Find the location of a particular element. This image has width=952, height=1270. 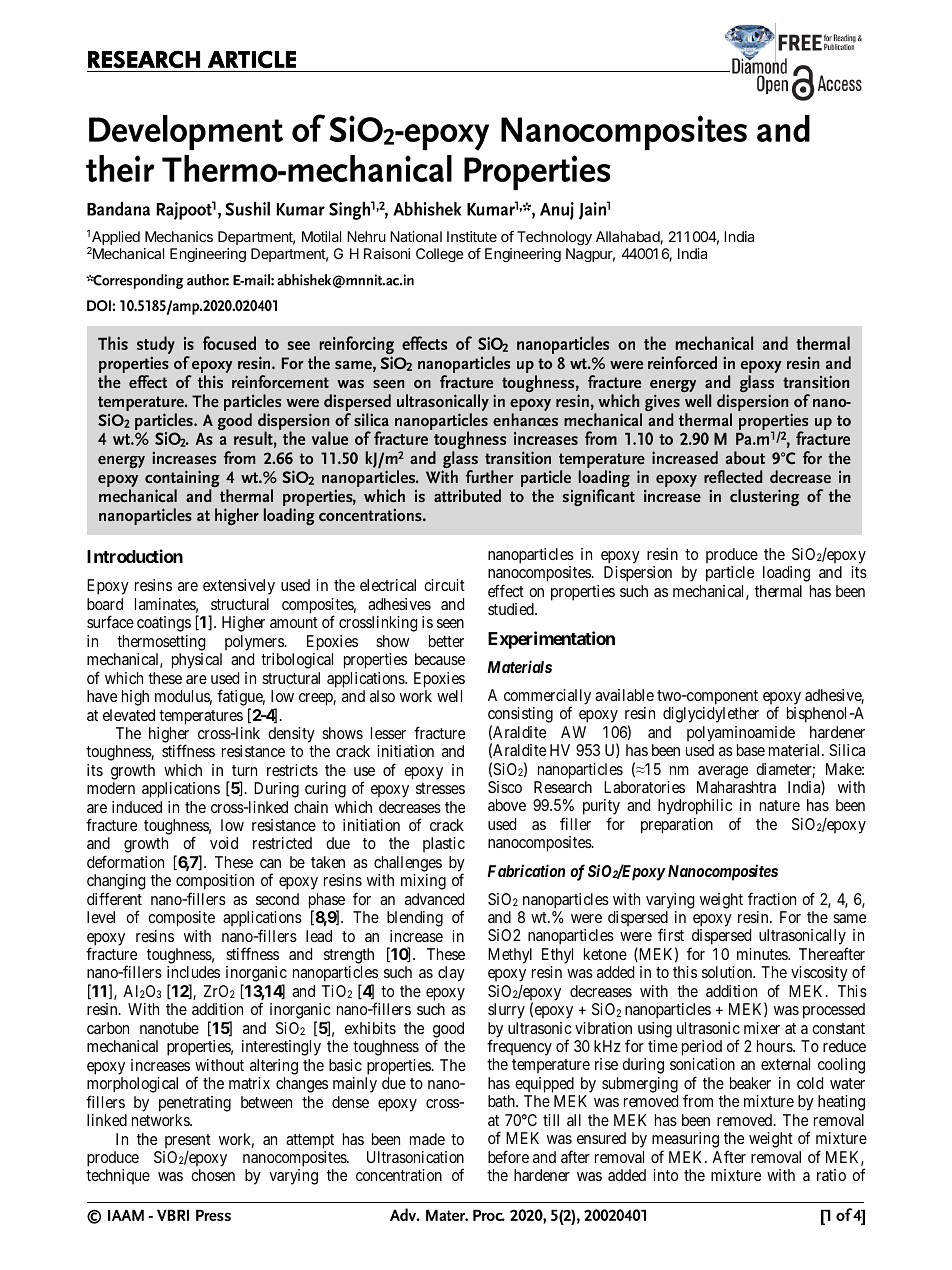

minutes is located at coordinates (763, 954).
